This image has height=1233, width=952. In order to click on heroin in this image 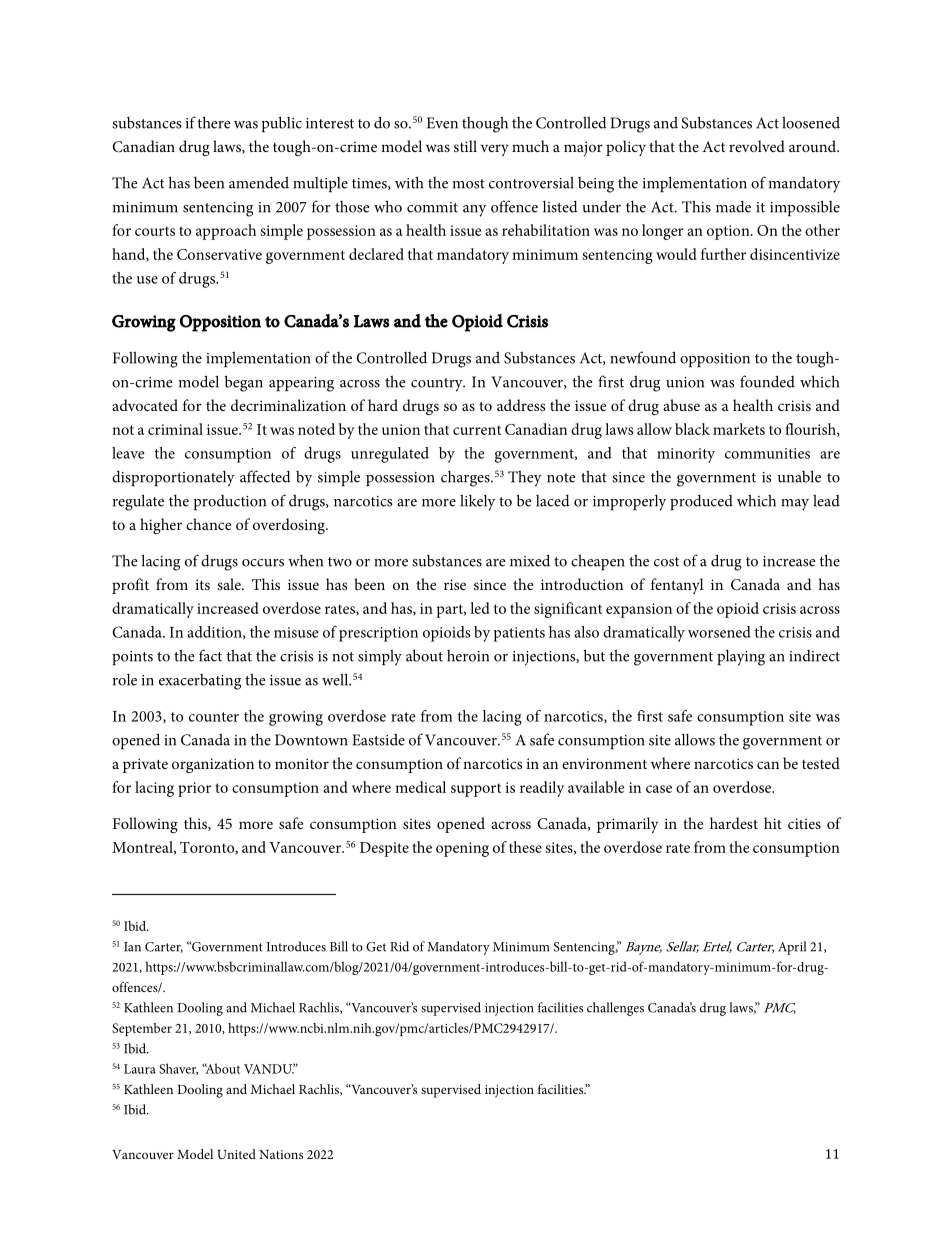, I will do `click(468, 656)`.
